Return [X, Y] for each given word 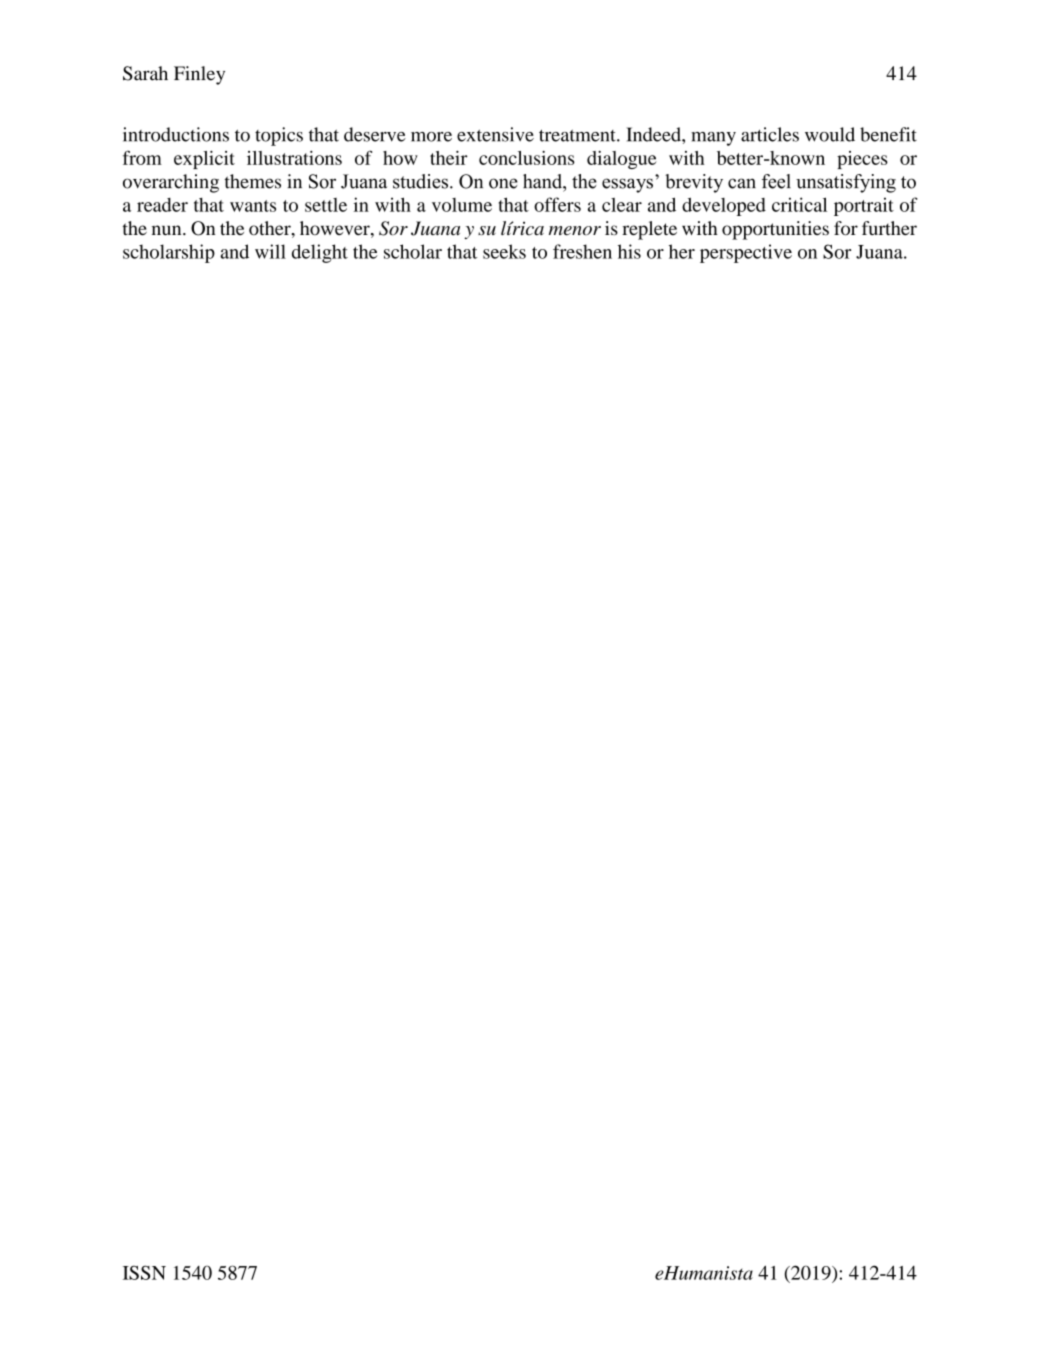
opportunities [775, 230]
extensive [495, 134]
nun [168, 230]
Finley [199, 75]
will [270, 251]
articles [770, 134]
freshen [582, 251]
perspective [746, 253]
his [629, 251]
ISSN [144, 1272]
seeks [504, 251]
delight [320, 253]
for [846, 228]
